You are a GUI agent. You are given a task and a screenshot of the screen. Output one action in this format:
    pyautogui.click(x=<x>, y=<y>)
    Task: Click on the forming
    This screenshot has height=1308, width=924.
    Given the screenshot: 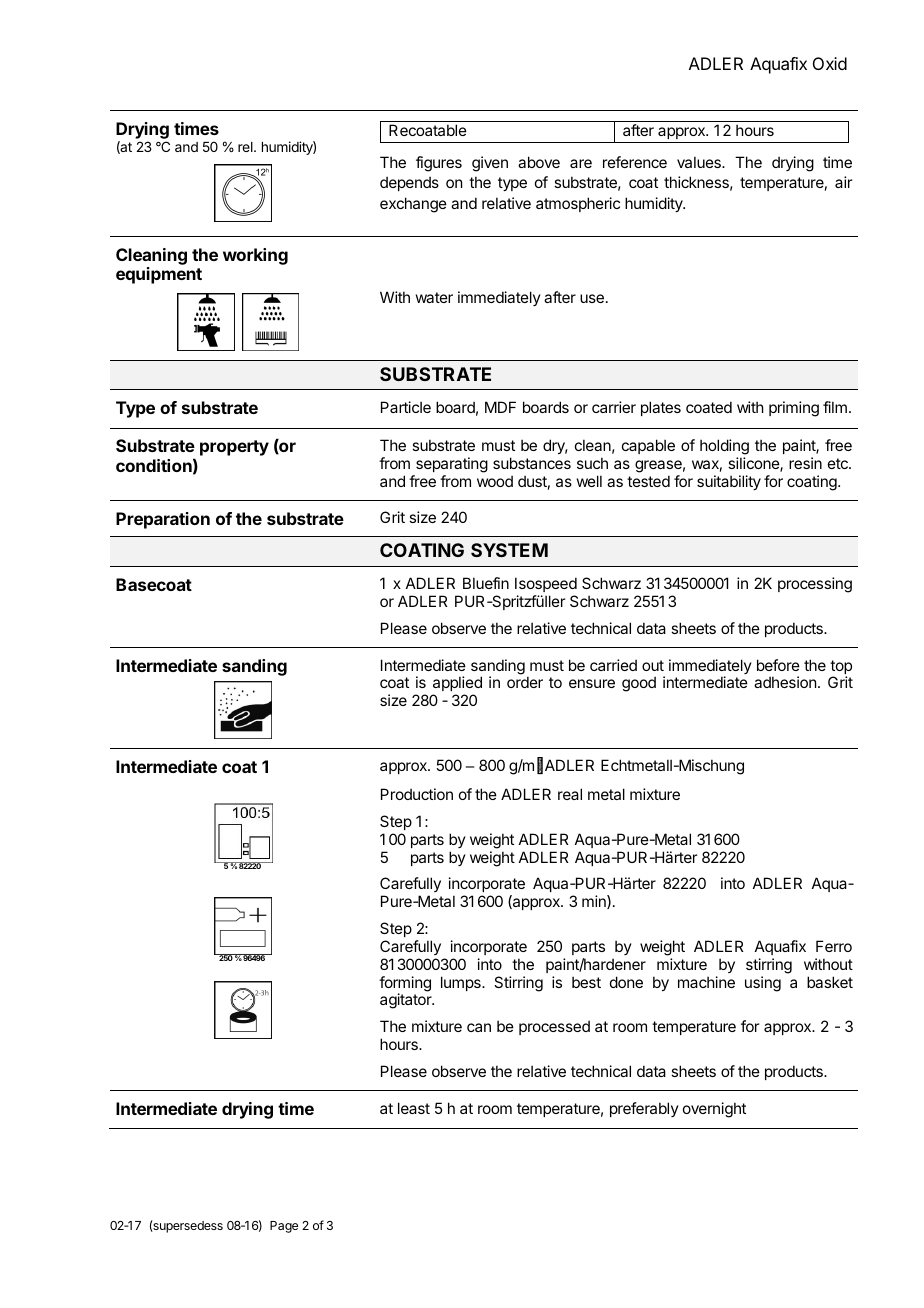 What is the action you would take?
    pyautogui.click(x=405, y=985)
